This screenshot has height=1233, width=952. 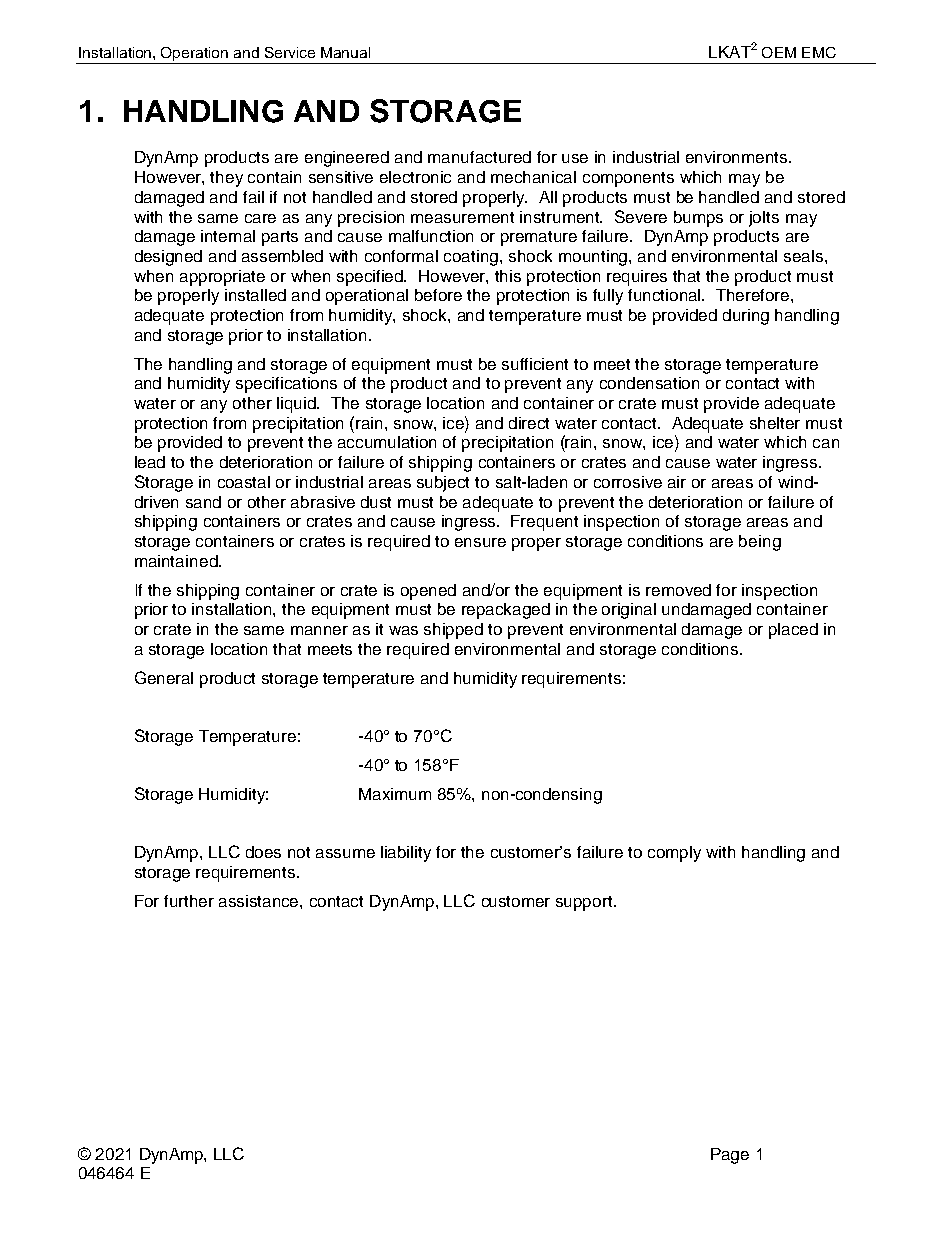 I want to click on maintained, so click(x=177, y=561).
